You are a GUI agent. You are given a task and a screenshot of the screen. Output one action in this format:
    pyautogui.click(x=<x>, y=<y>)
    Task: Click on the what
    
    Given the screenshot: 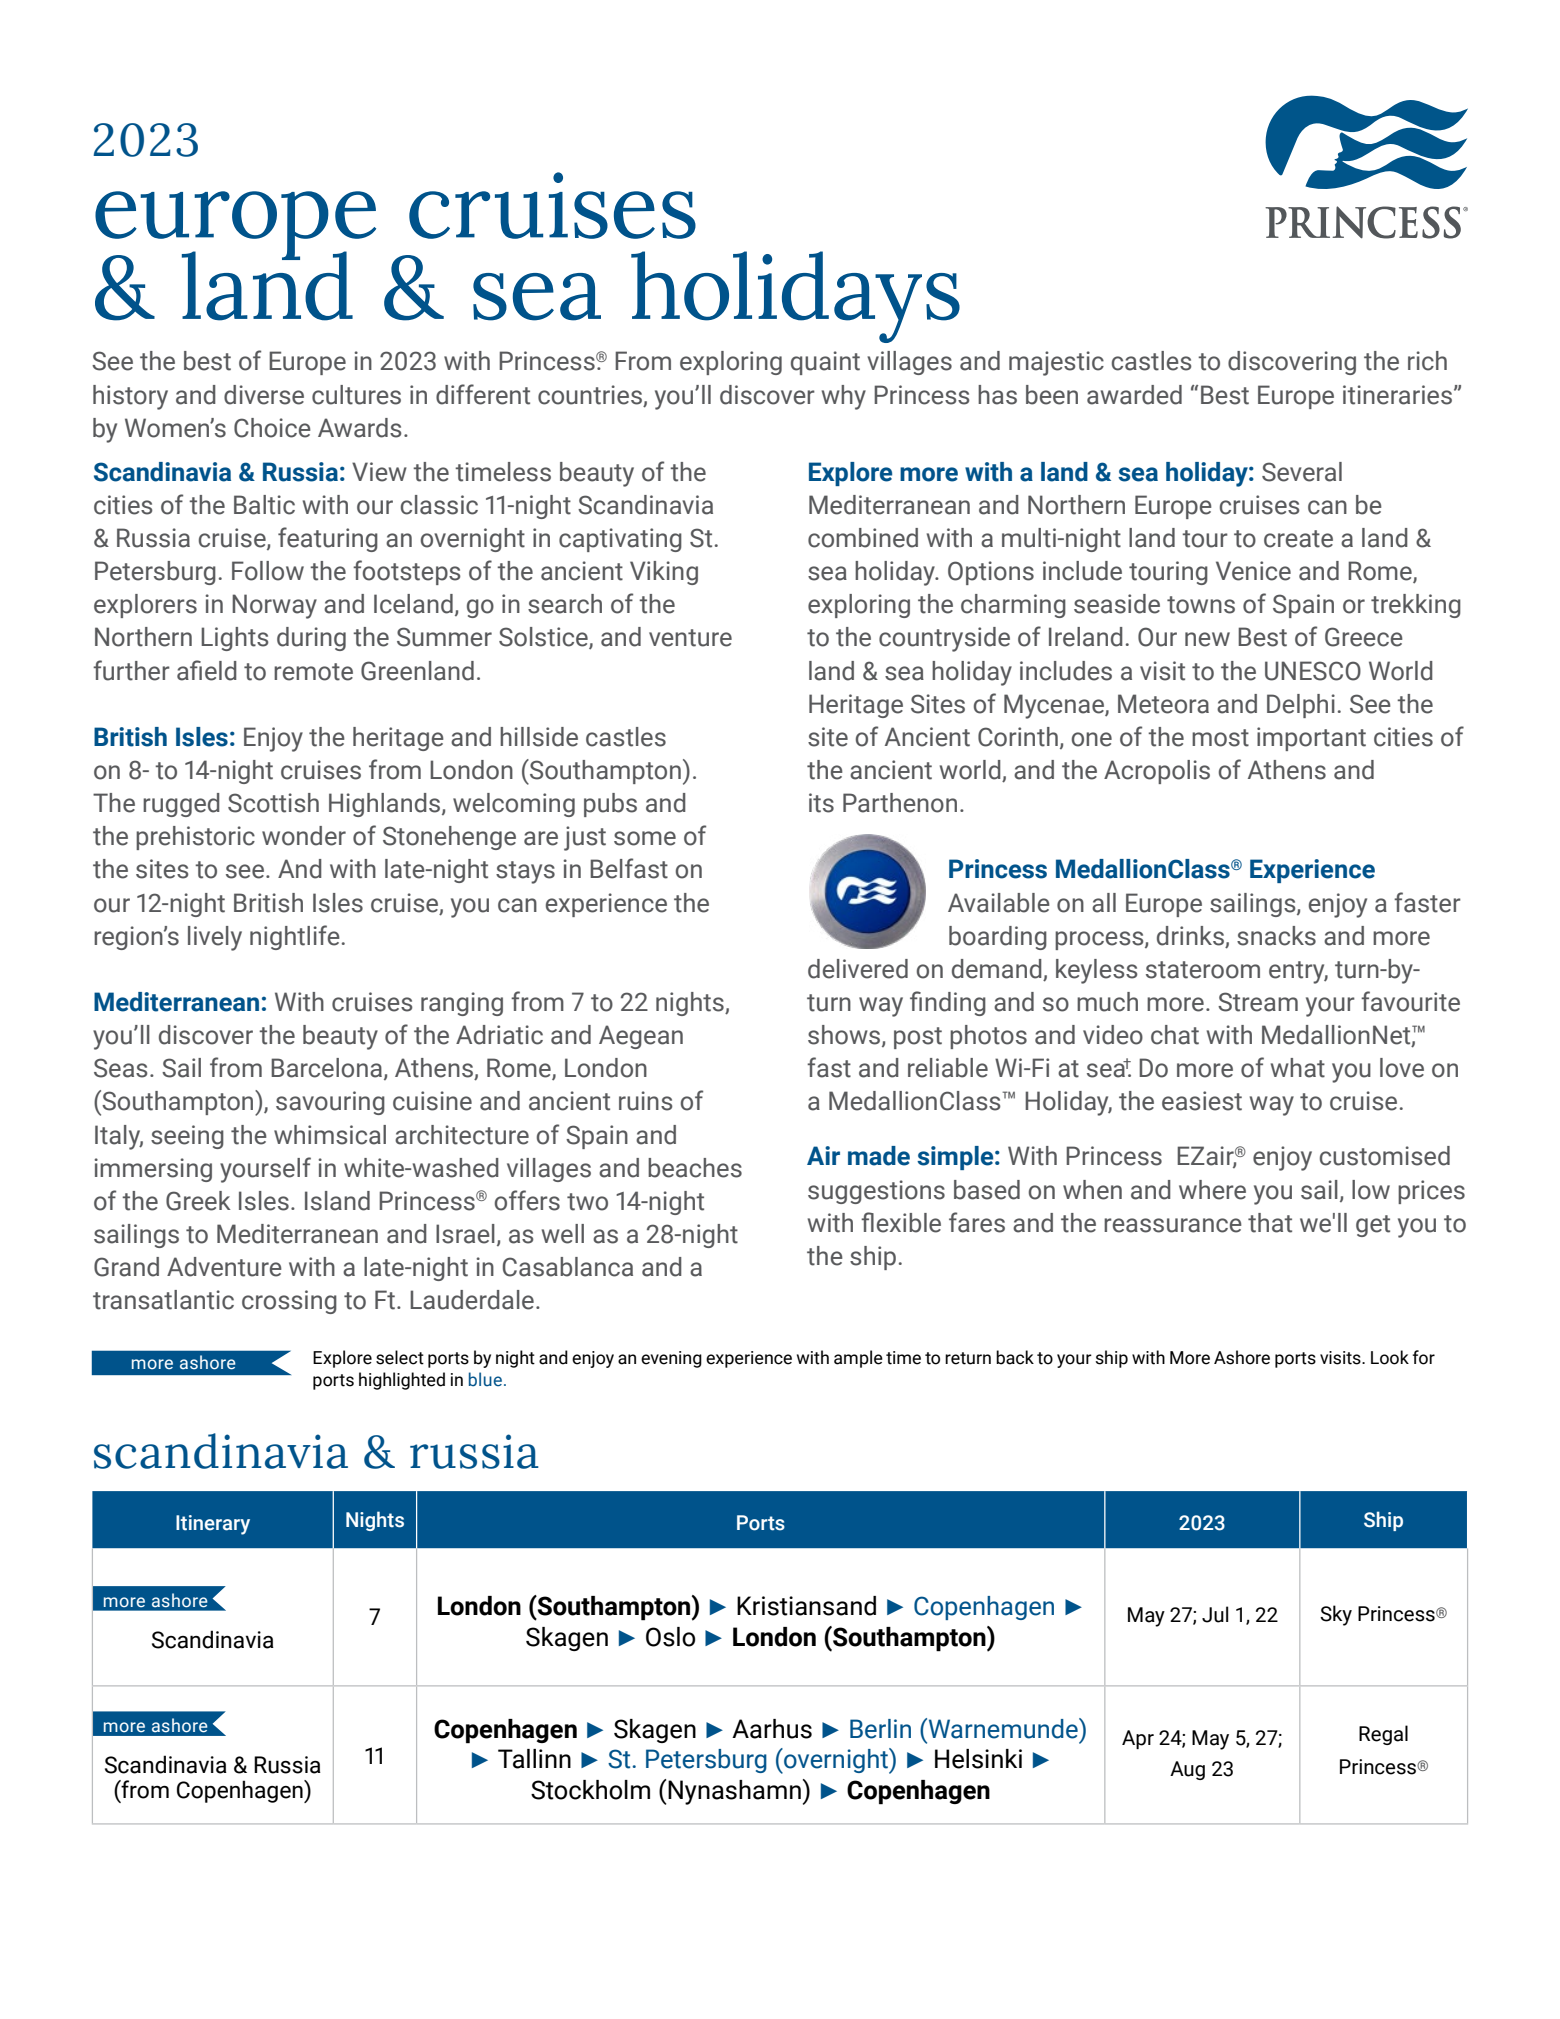 What is the action you would take?
    pyautogui.click(x=1298, y=1068)
